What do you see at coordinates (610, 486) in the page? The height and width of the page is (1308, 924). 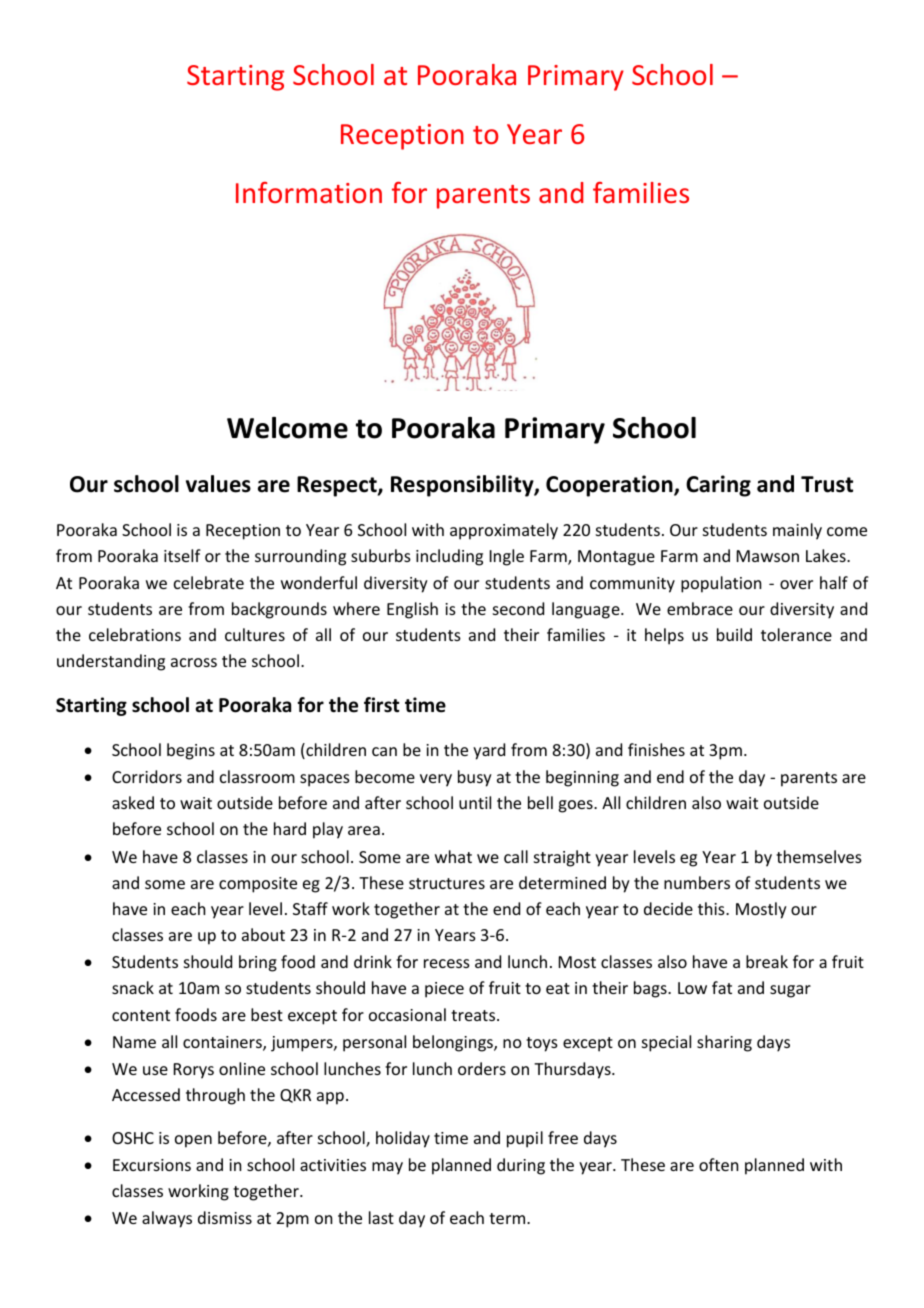 I see `Cooperation` at bounding box center [610, 486].
